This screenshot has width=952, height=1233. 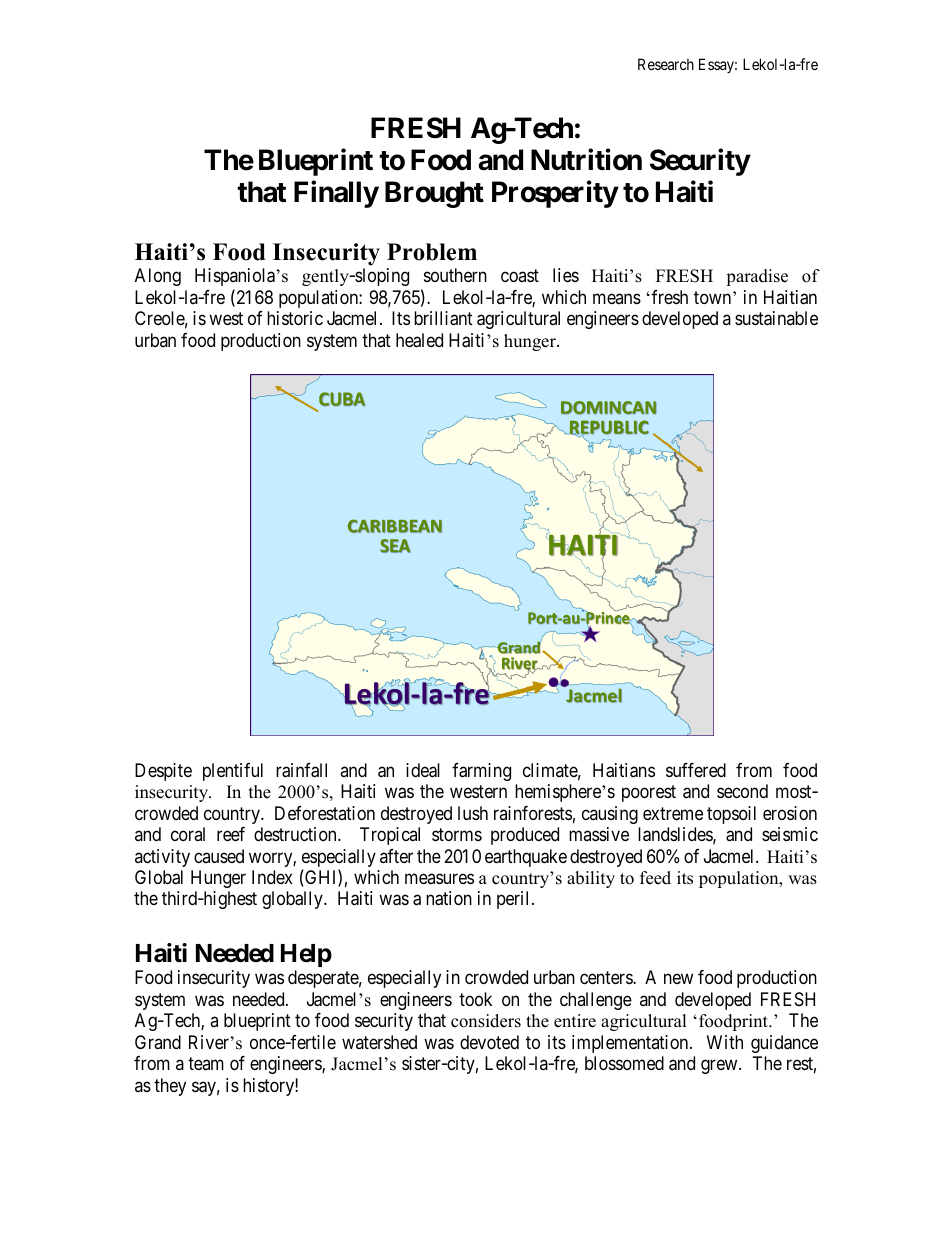 I want to click on suffered, so click(x=696, y=770).
